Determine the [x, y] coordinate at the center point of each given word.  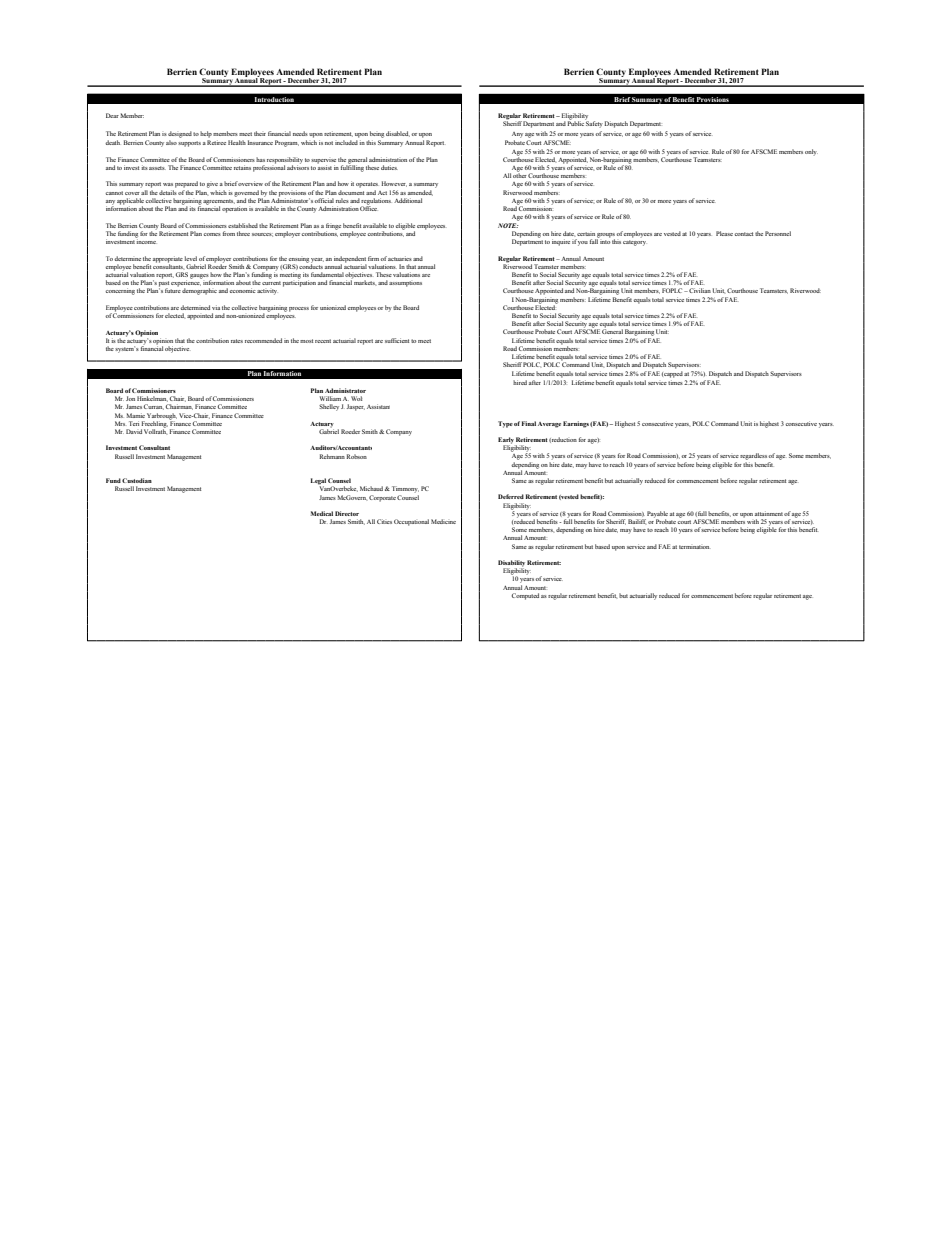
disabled [398, 134]
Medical [322, 513]
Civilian [699, 290]
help [206, 134]
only [811, 152]
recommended [263, 340]
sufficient [397, 340]
